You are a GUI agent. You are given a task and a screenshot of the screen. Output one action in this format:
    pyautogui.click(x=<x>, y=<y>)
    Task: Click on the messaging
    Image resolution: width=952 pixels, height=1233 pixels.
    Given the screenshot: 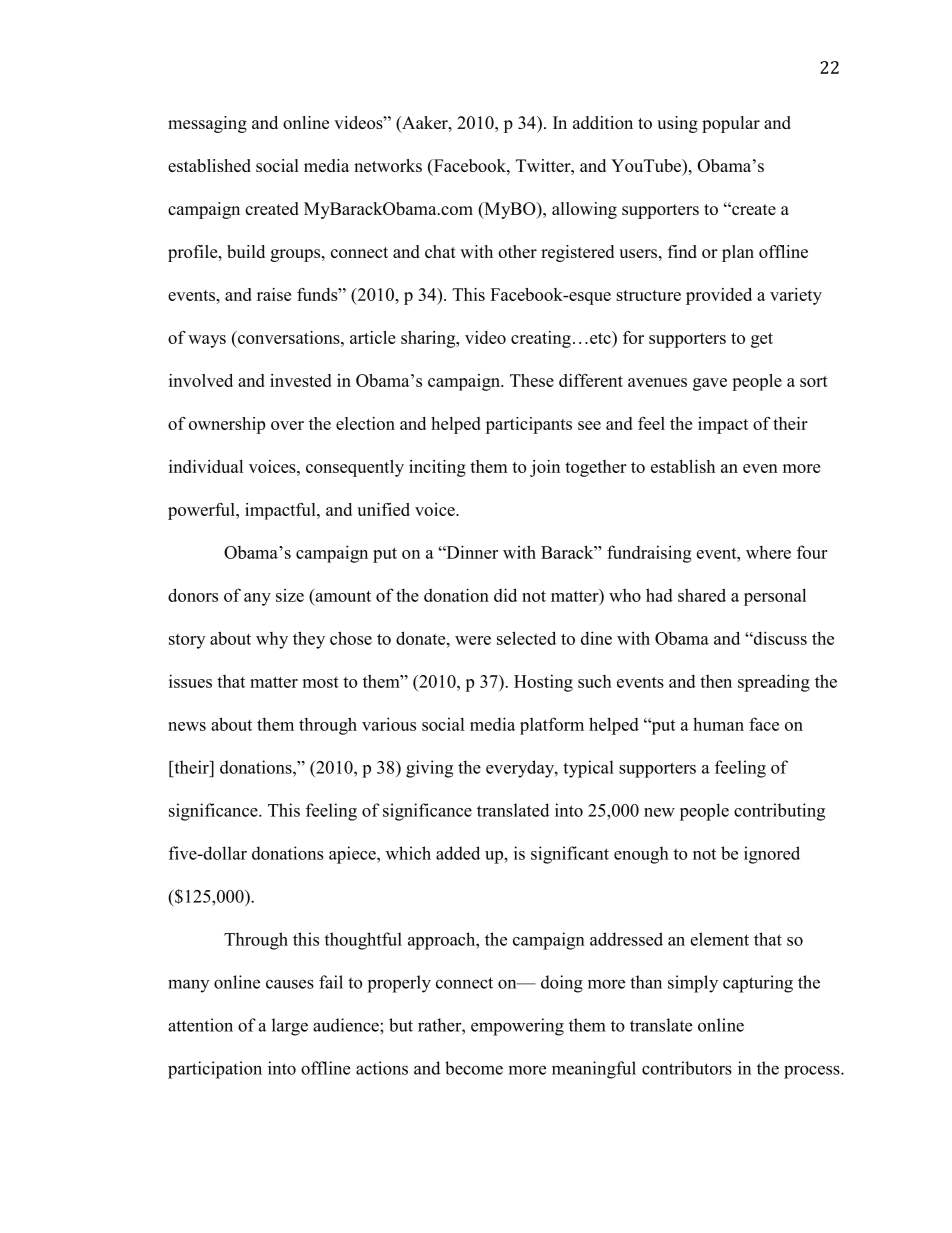 What is the action you would take?
    pyautogui.click(x=207, y=124)
